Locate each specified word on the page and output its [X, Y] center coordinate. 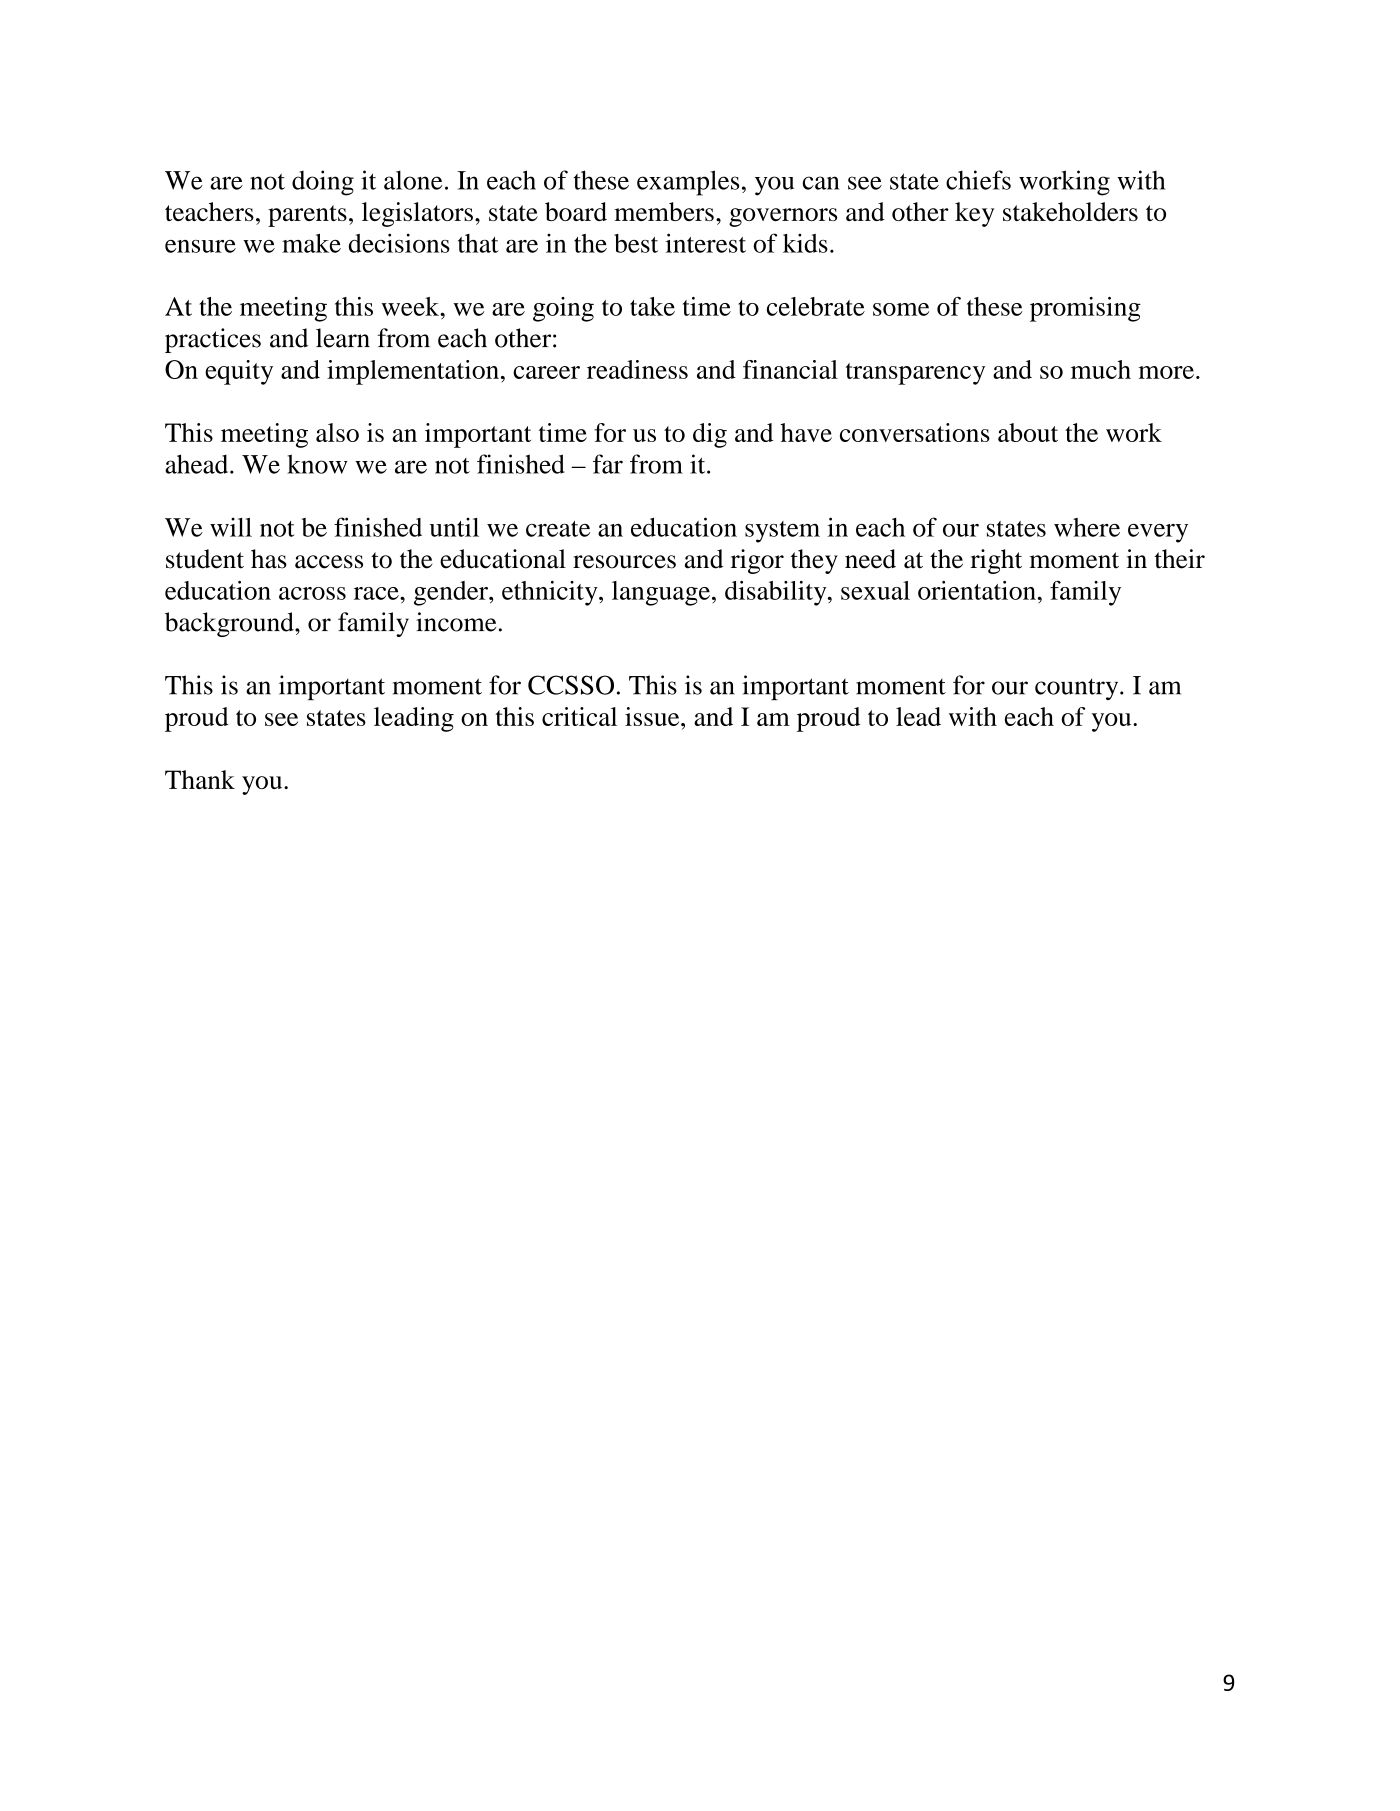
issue [653, 716]
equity [239, 372]
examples [688, 183]
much [1101, 369]
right [996, 561]
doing [323, 183]
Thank [200, 779]
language [661, 593]
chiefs [978, 180]
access [329, 562]
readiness [637, 369]
